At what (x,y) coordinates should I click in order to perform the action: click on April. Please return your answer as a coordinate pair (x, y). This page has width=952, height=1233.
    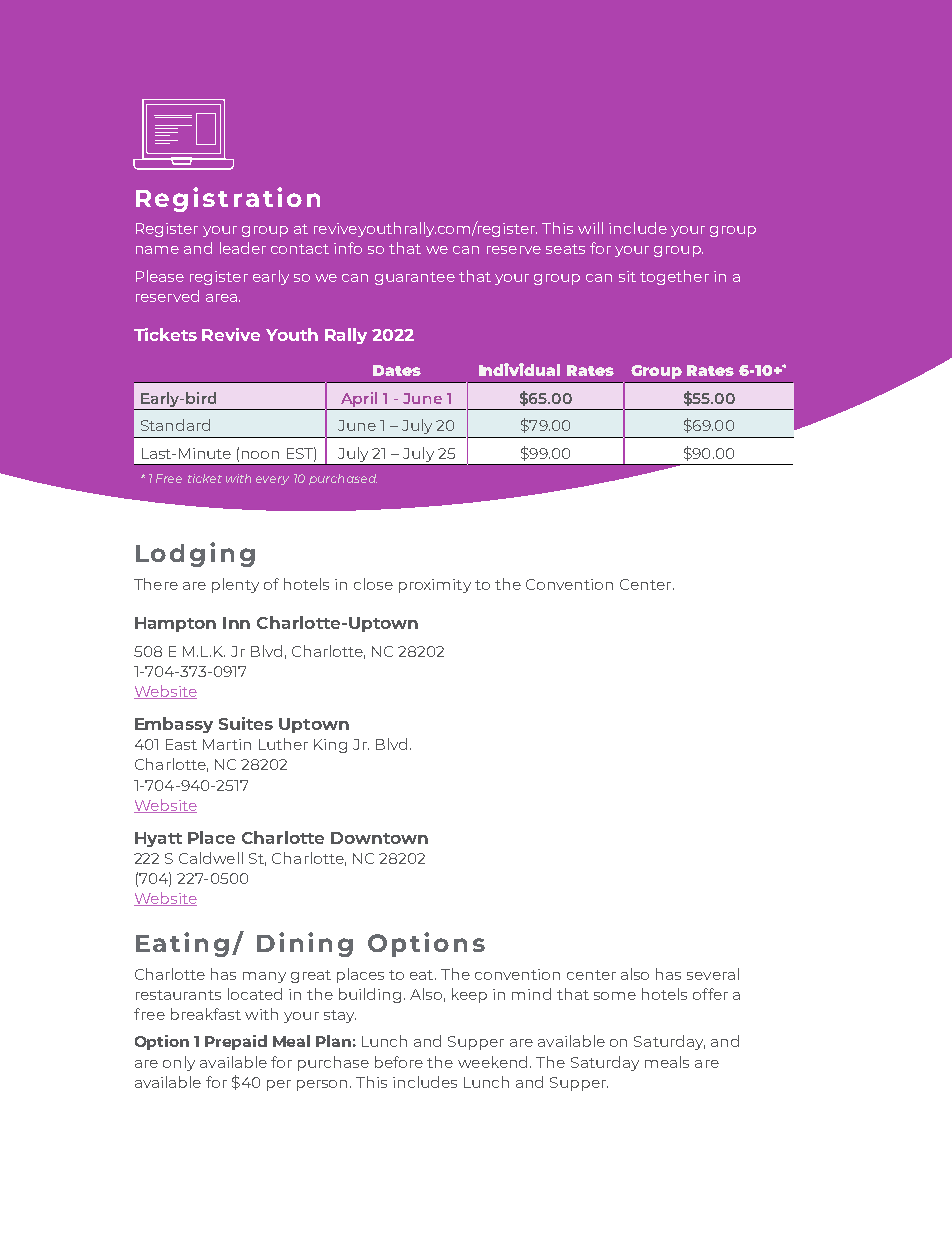
    Looking at the image, I should click on (359, 399).
